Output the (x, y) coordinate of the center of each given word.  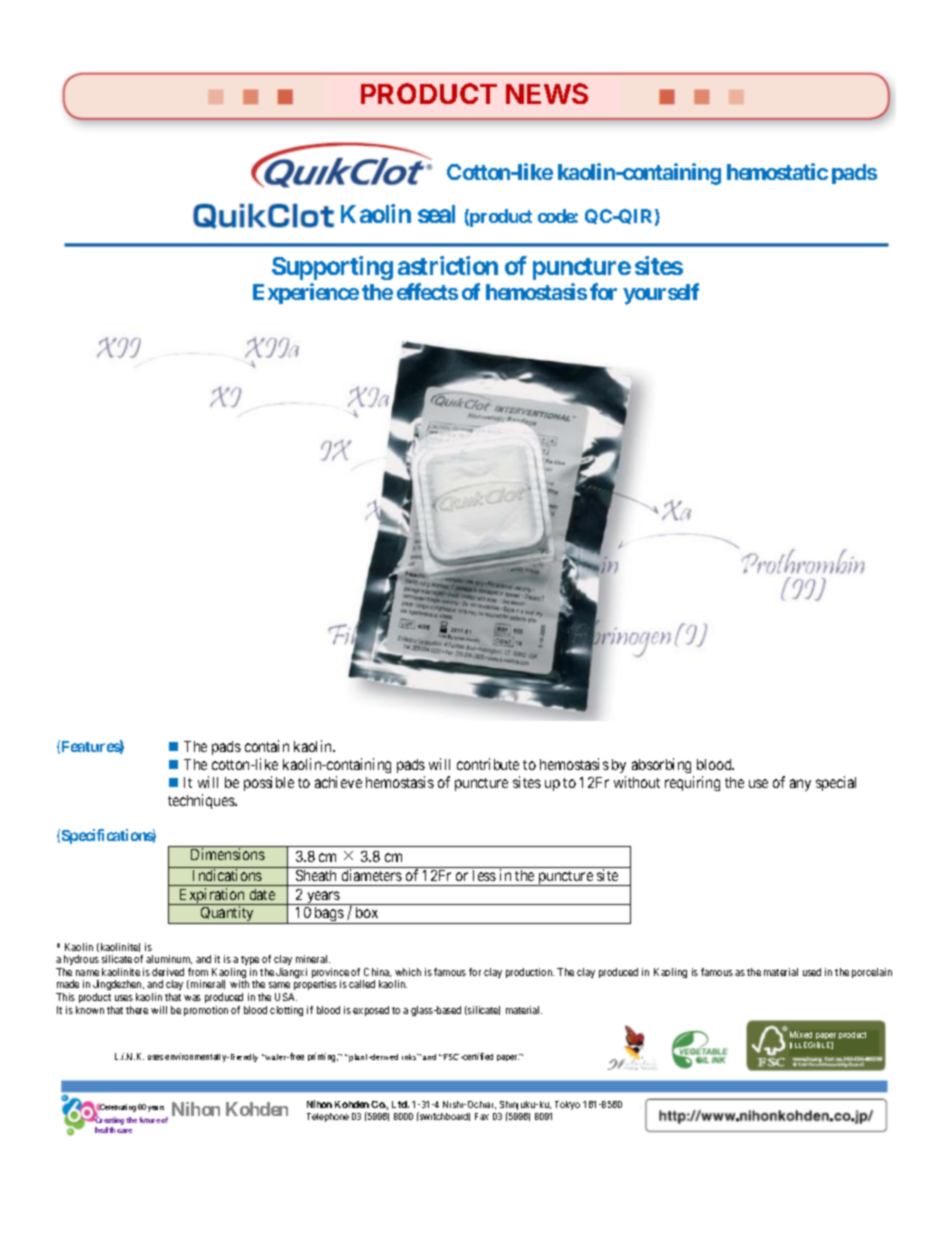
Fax (482, 1116)
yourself (661, 294)
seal (436, 214)
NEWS (547, 93)
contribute (488, 764)
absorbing (661, 765)
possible (269, 783)
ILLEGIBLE (811, 1045)
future (149, 1120)
